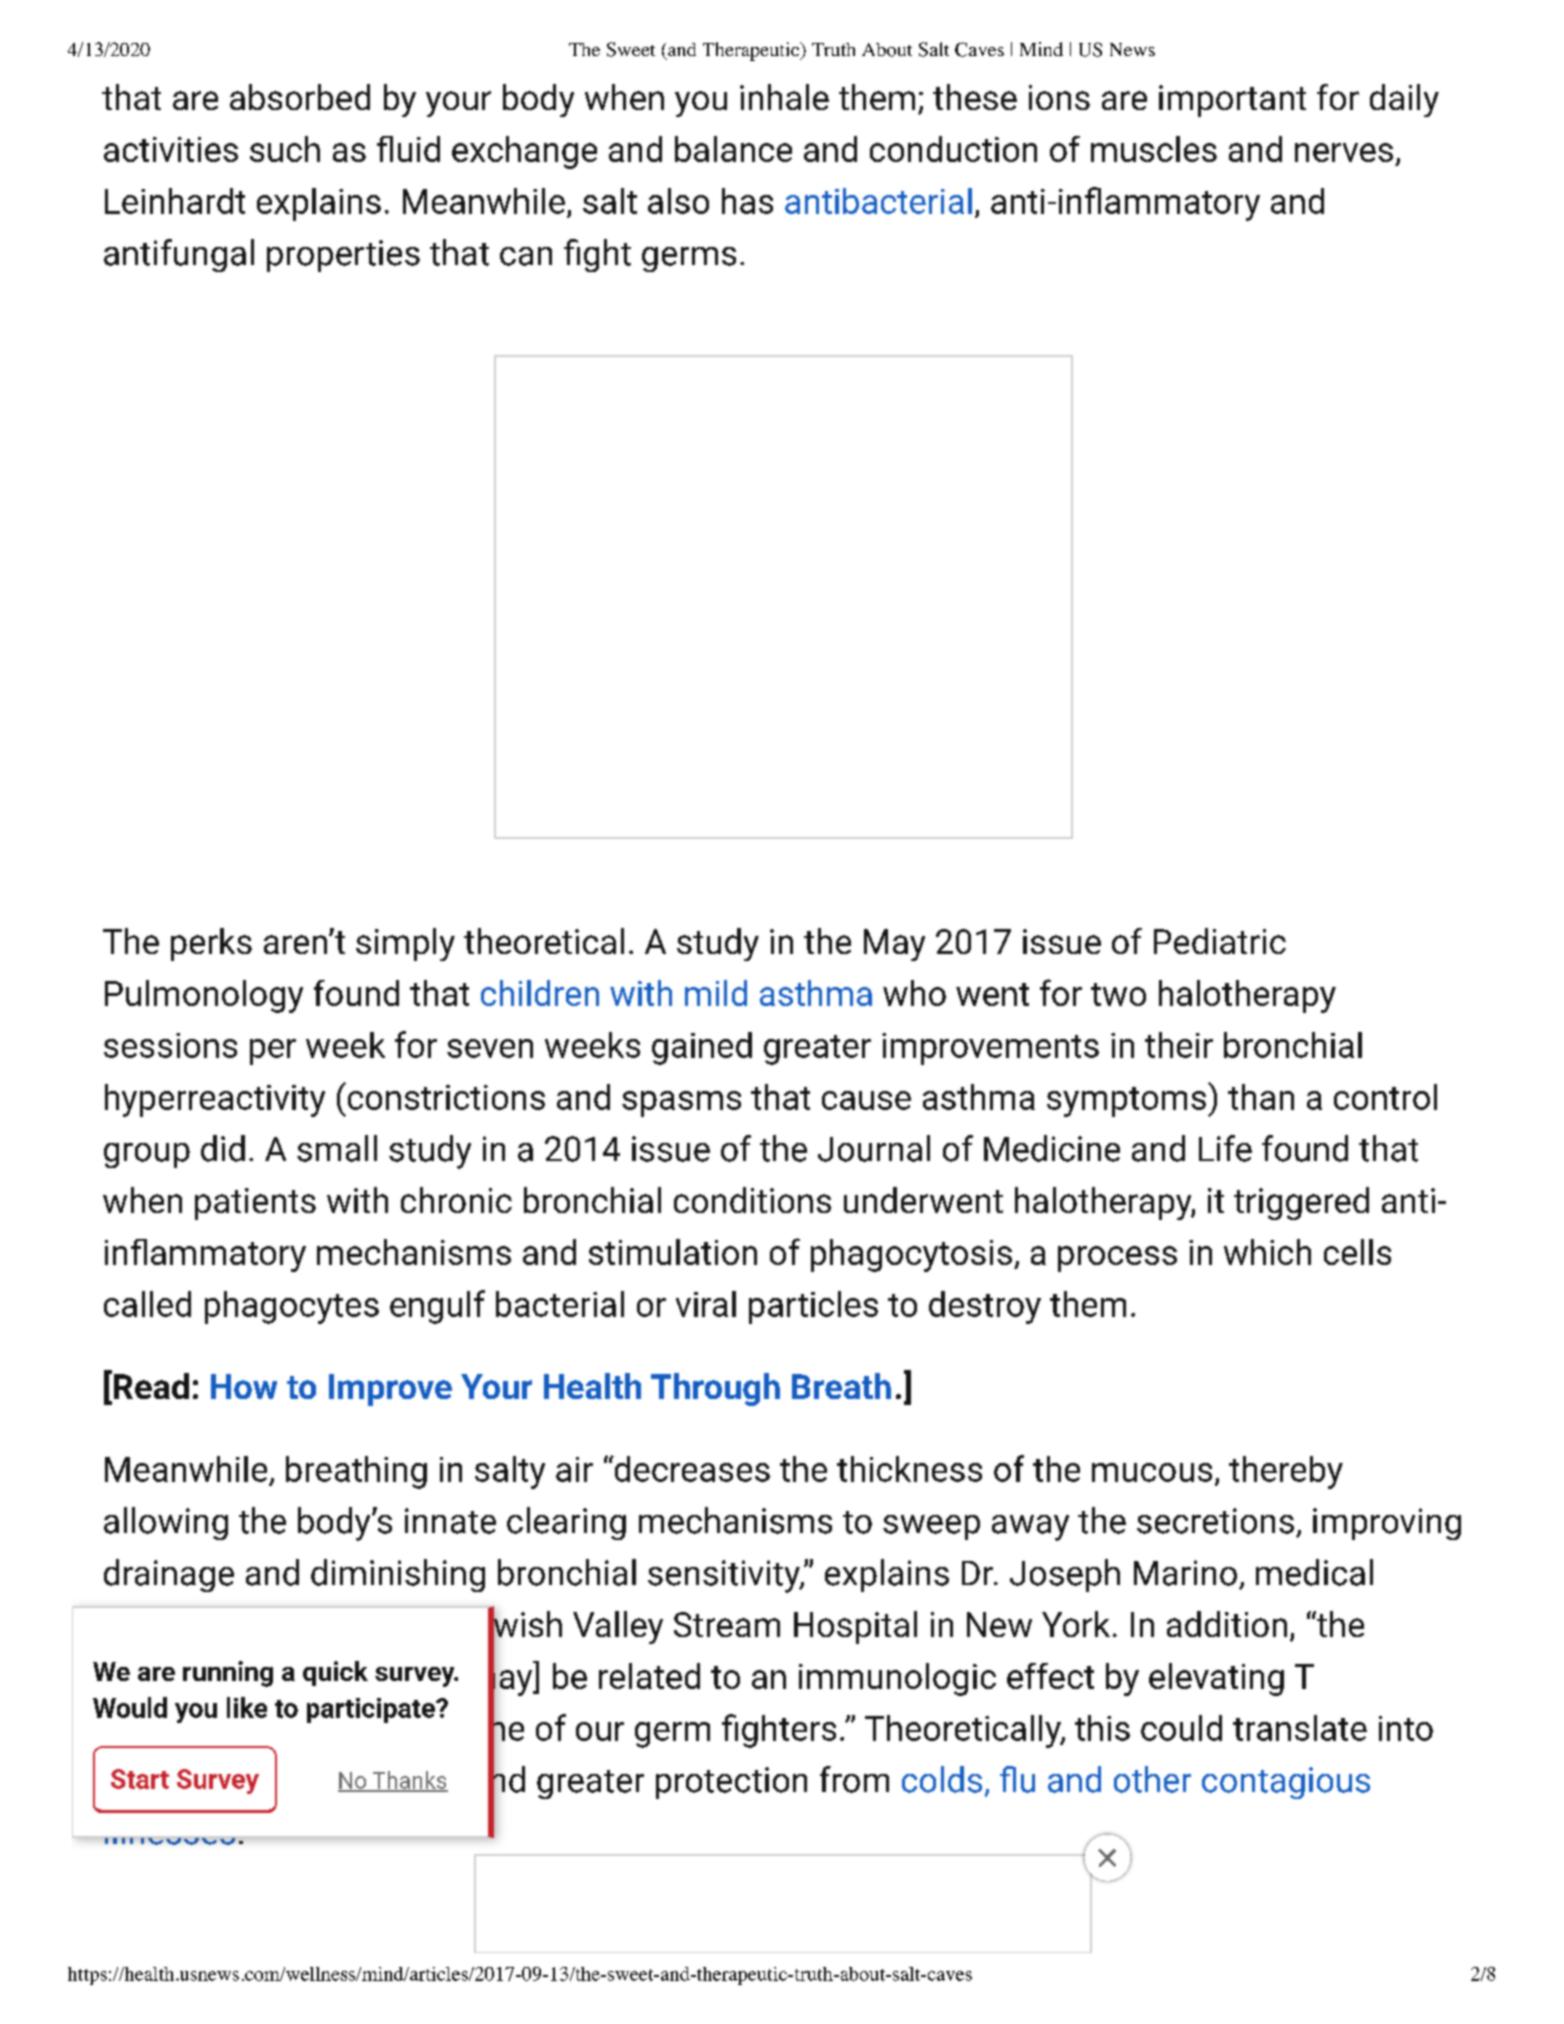  I want to click on such, so click(285, 149).
